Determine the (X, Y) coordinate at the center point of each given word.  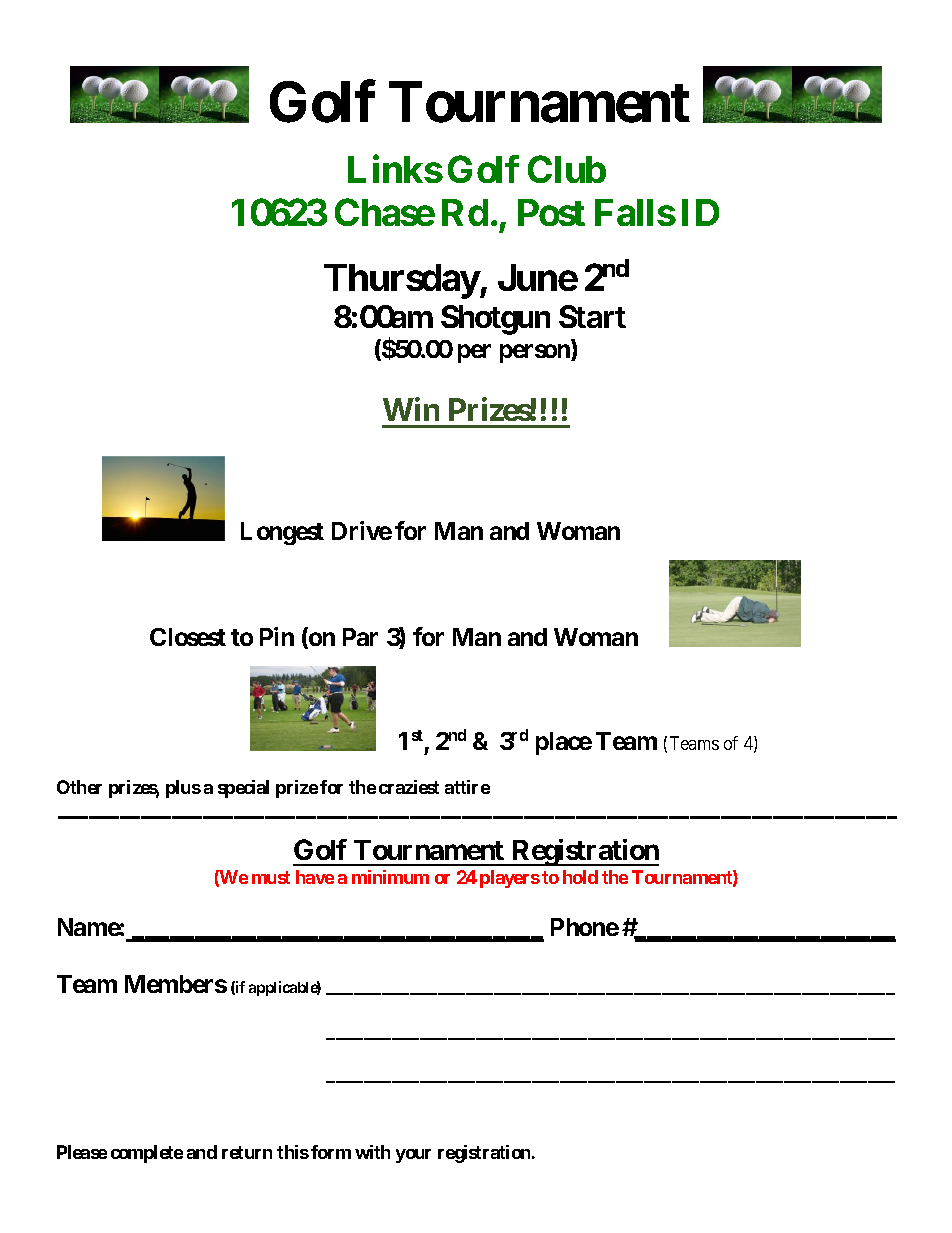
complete (147, 1154)
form (331, 1152)
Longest (282, 533)
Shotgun (495, 320)
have (315, 877)
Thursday (402, 281)
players (510, 879)
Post (551, 212)
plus (183, 789)
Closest (188, 637)
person (536, 353)
